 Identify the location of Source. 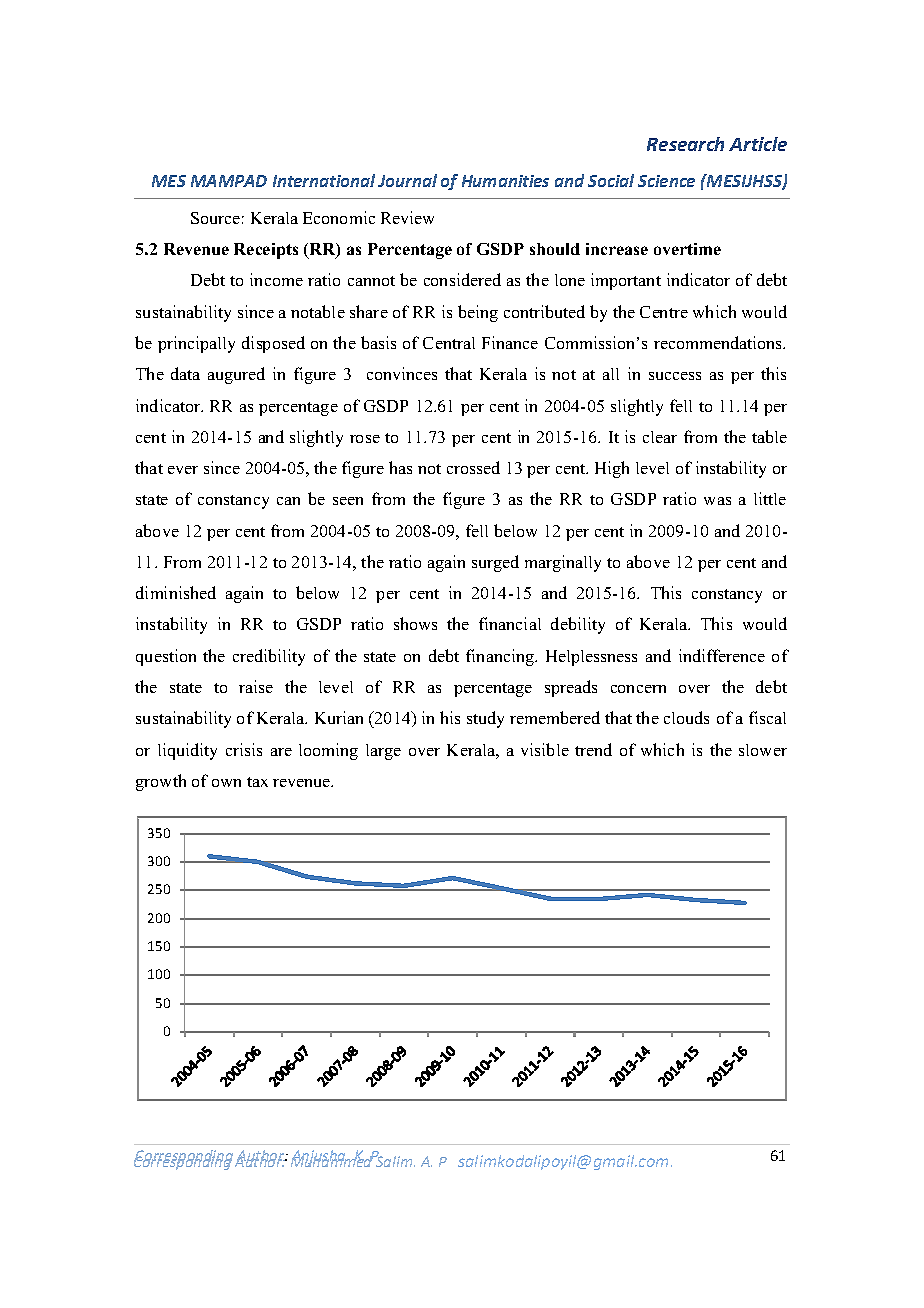
(215, 218).
